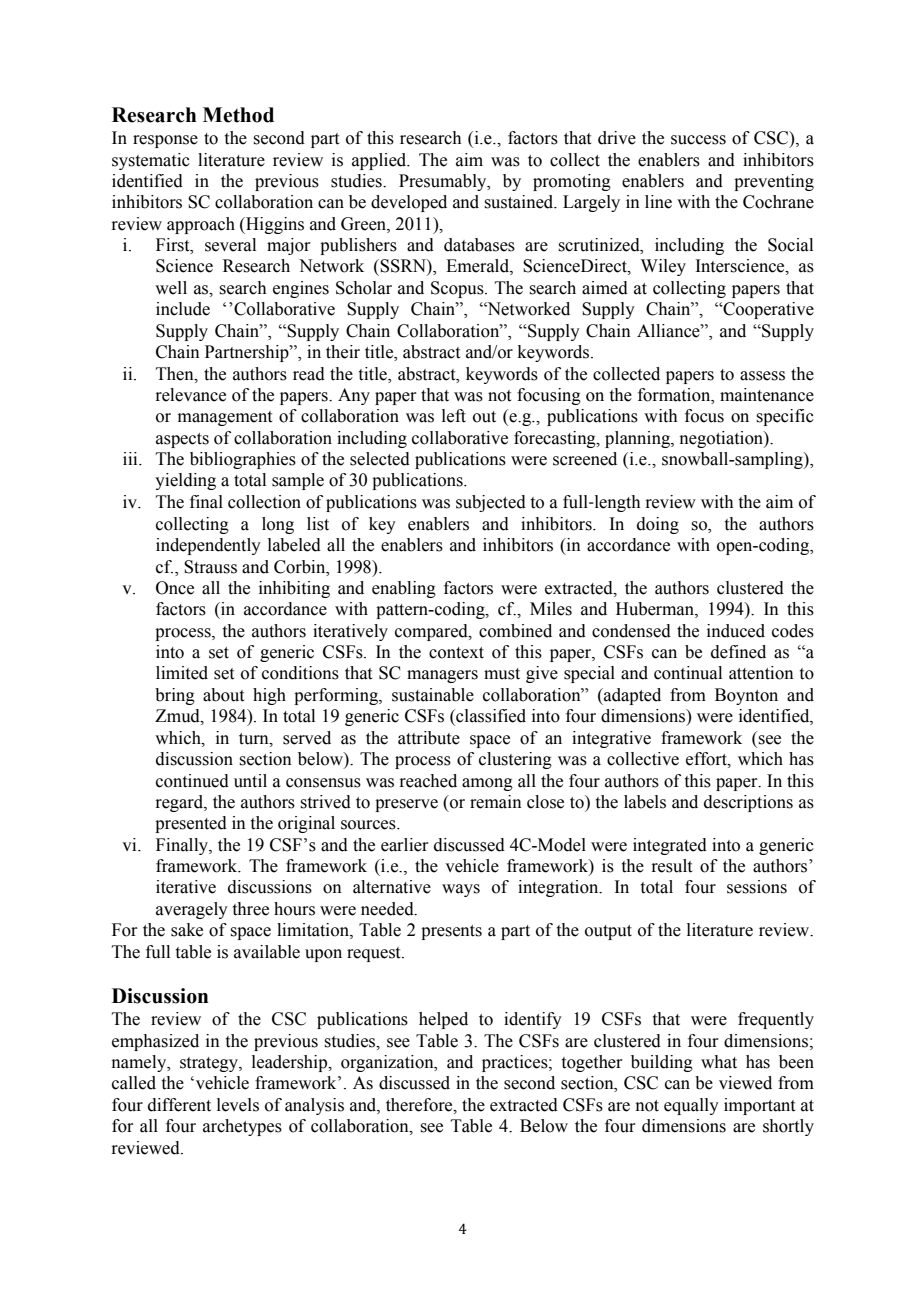 This image has width=924, height=1305. What do you see at coordinates (191, 824) in the image?
I see `presented` at bounding box center [191, 824].
